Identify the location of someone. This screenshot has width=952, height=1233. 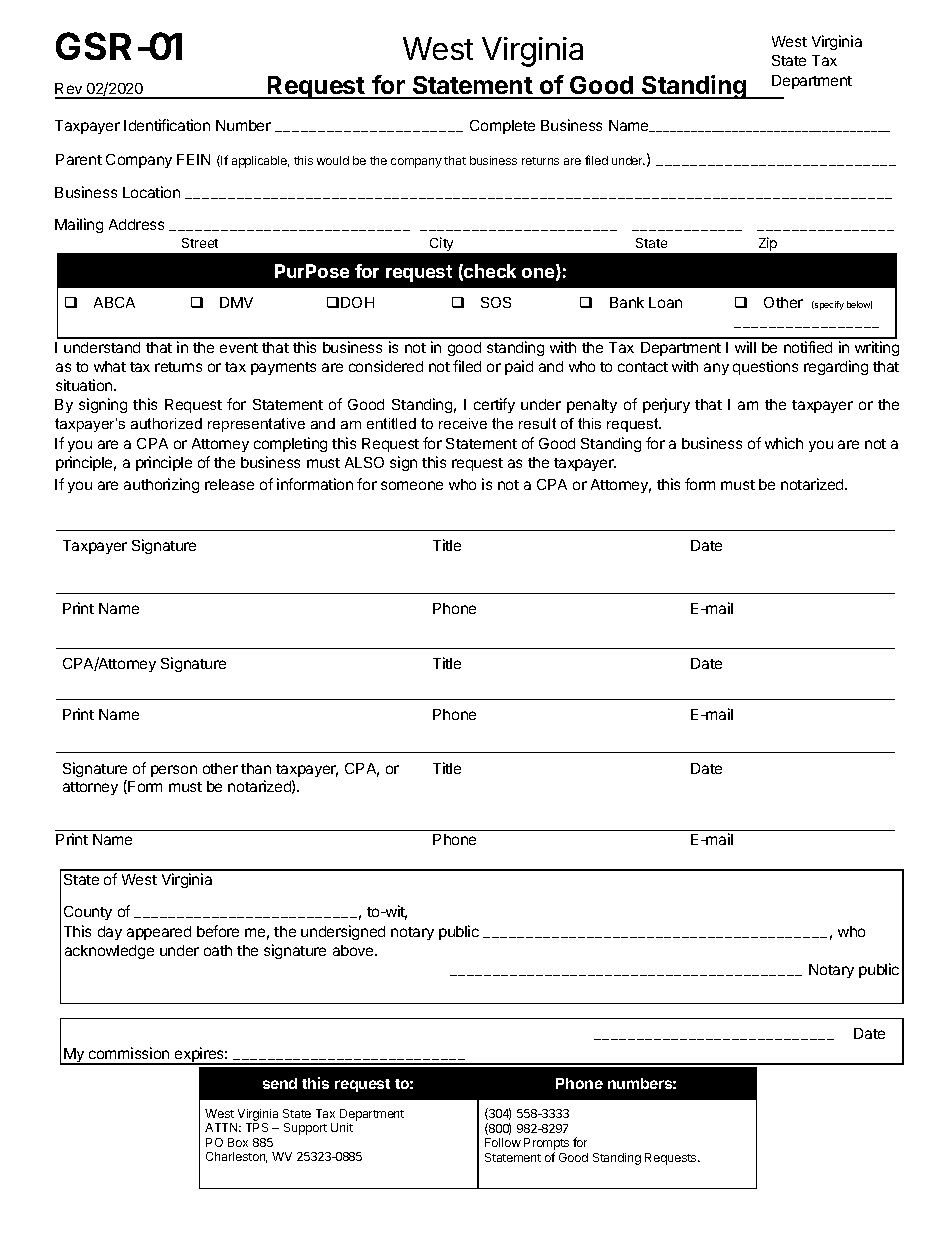
(412, 485).
